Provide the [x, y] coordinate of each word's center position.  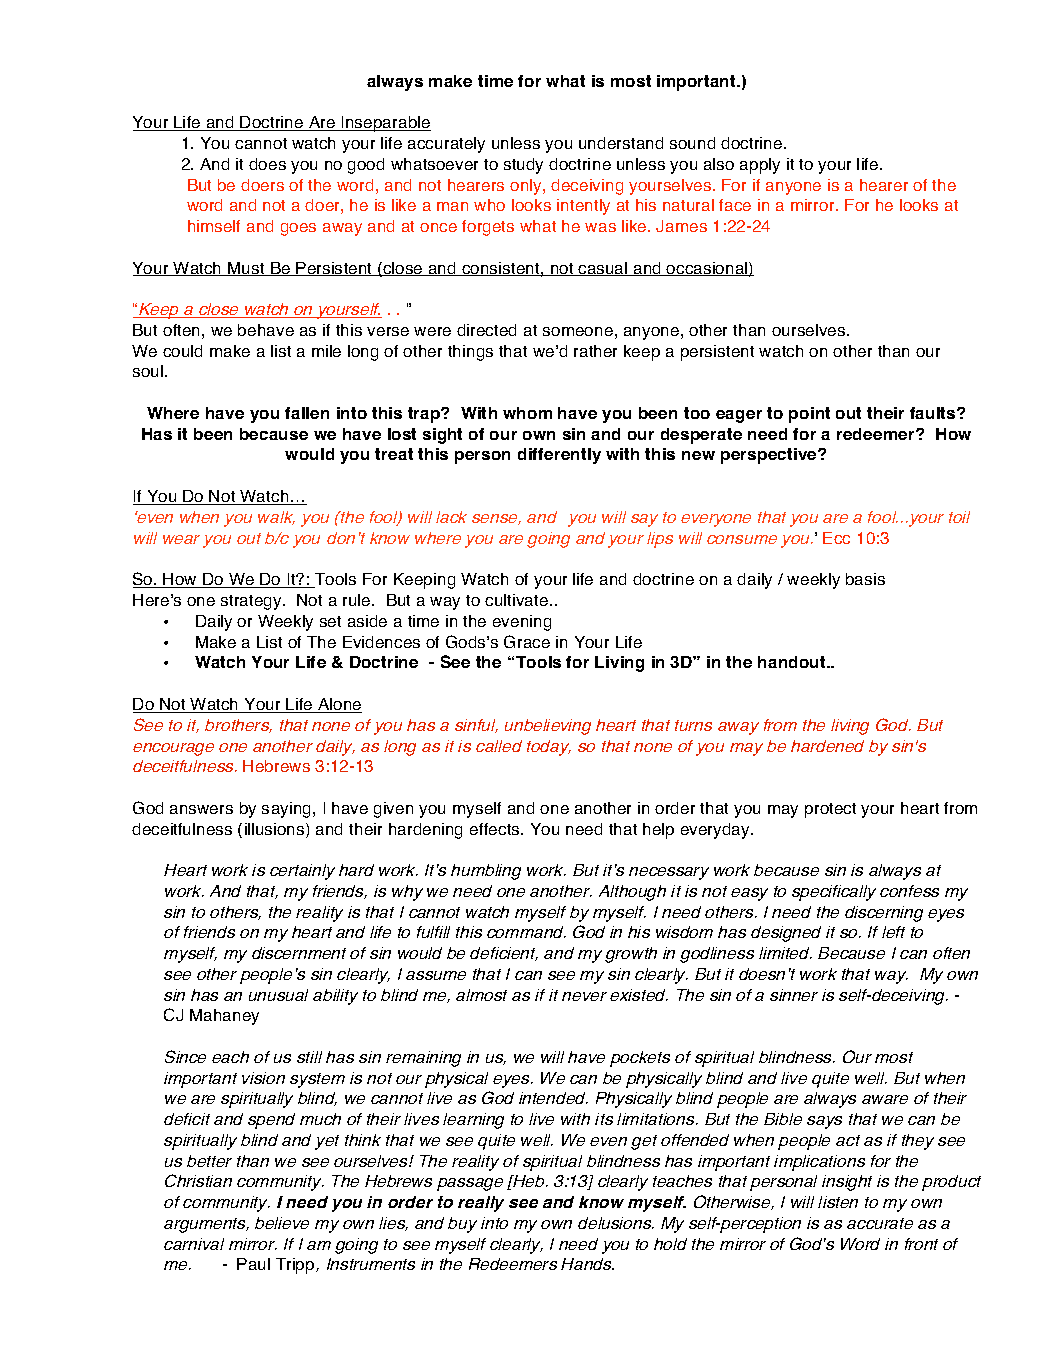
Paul [253, 1264]
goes [298, 229]
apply [760, 166]
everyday [716, 831]
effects [496, 829]
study [523, 166]
